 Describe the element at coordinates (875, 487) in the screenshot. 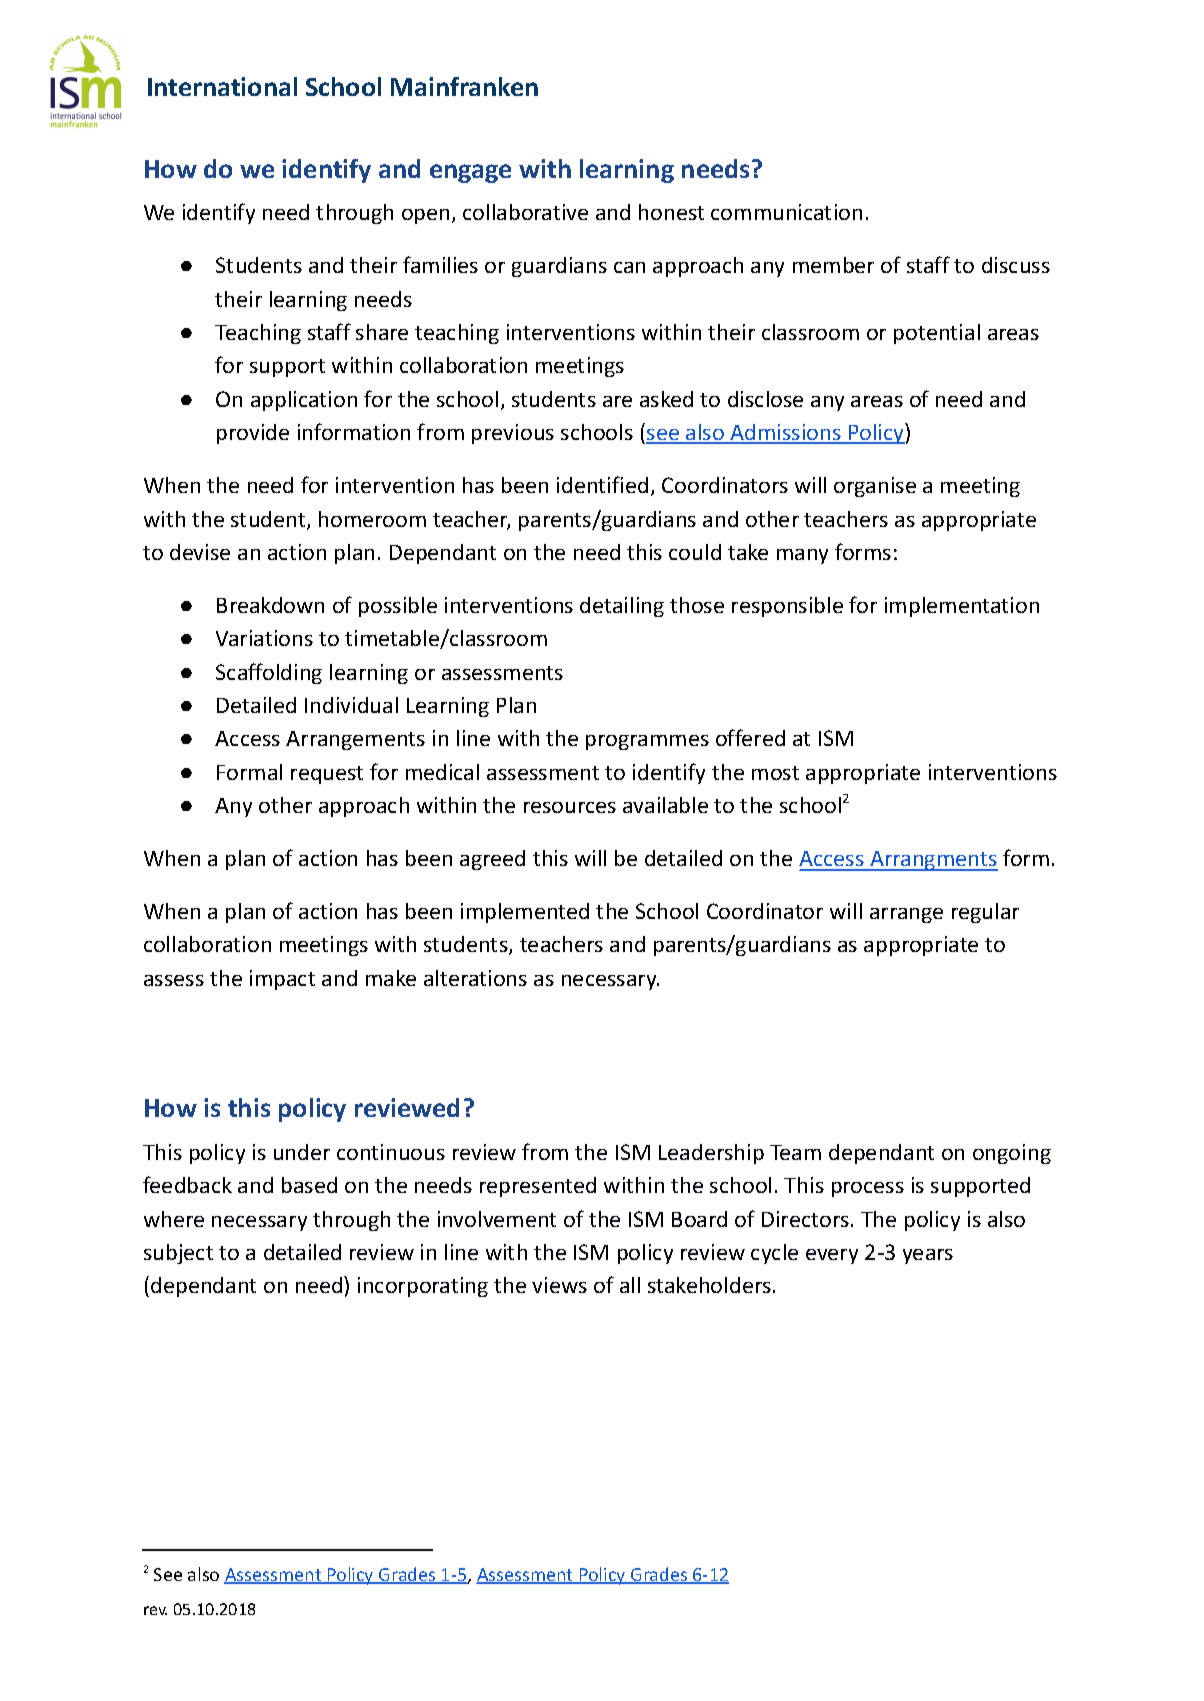

I see `organise` at that location.
